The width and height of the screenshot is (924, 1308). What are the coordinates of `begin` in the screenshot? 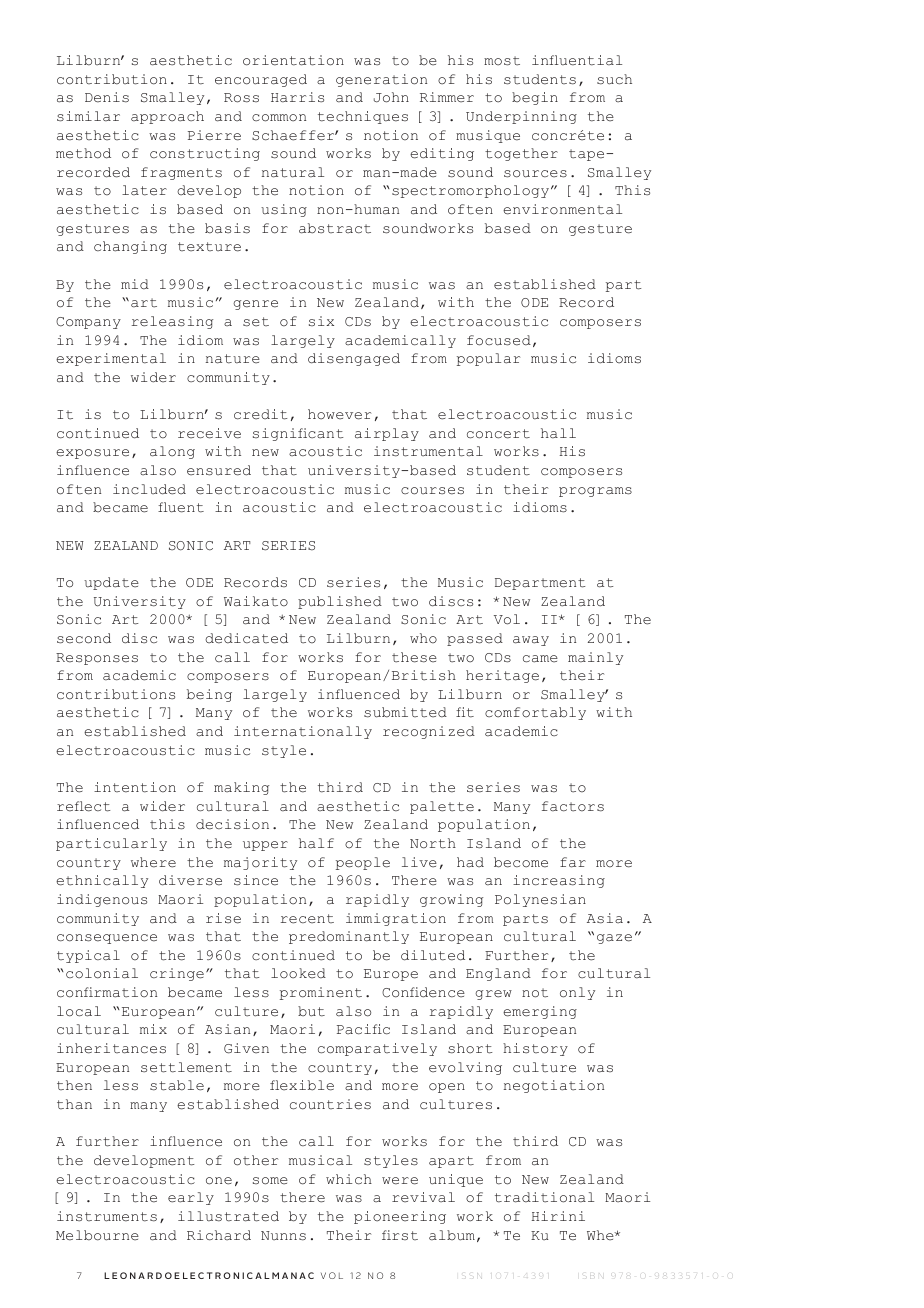 It's located at (535, 98).
